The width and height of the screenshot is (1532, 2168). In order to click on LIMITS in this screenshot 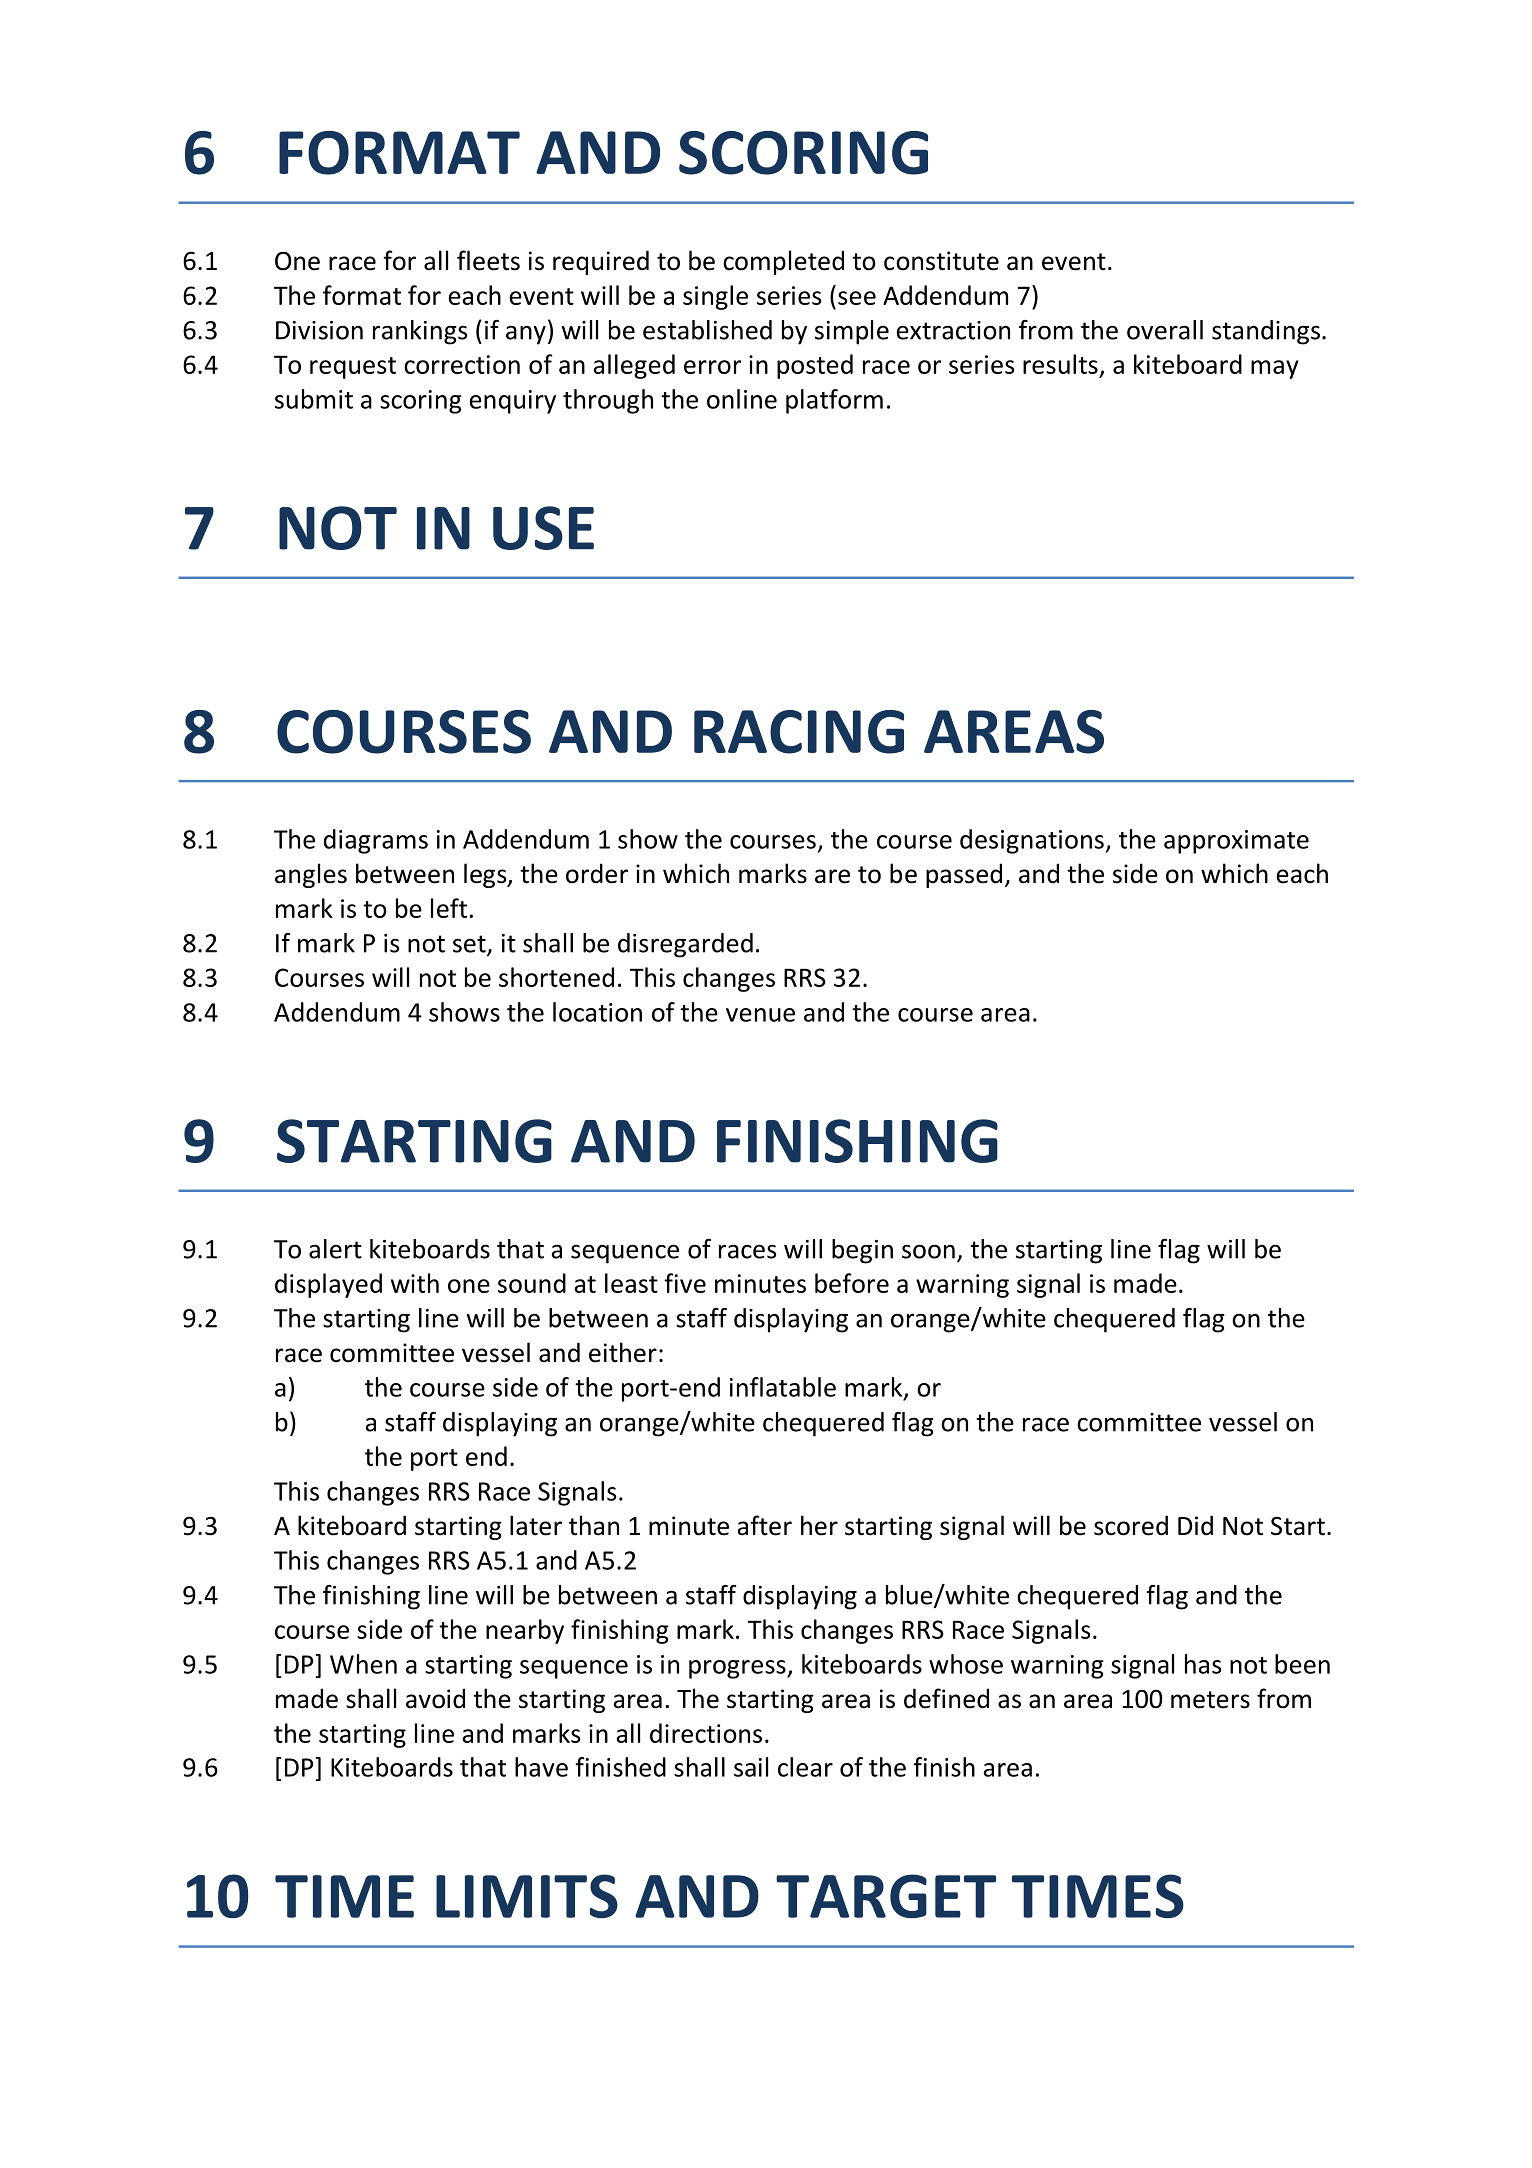, I will do `click(527, 1896)`.
